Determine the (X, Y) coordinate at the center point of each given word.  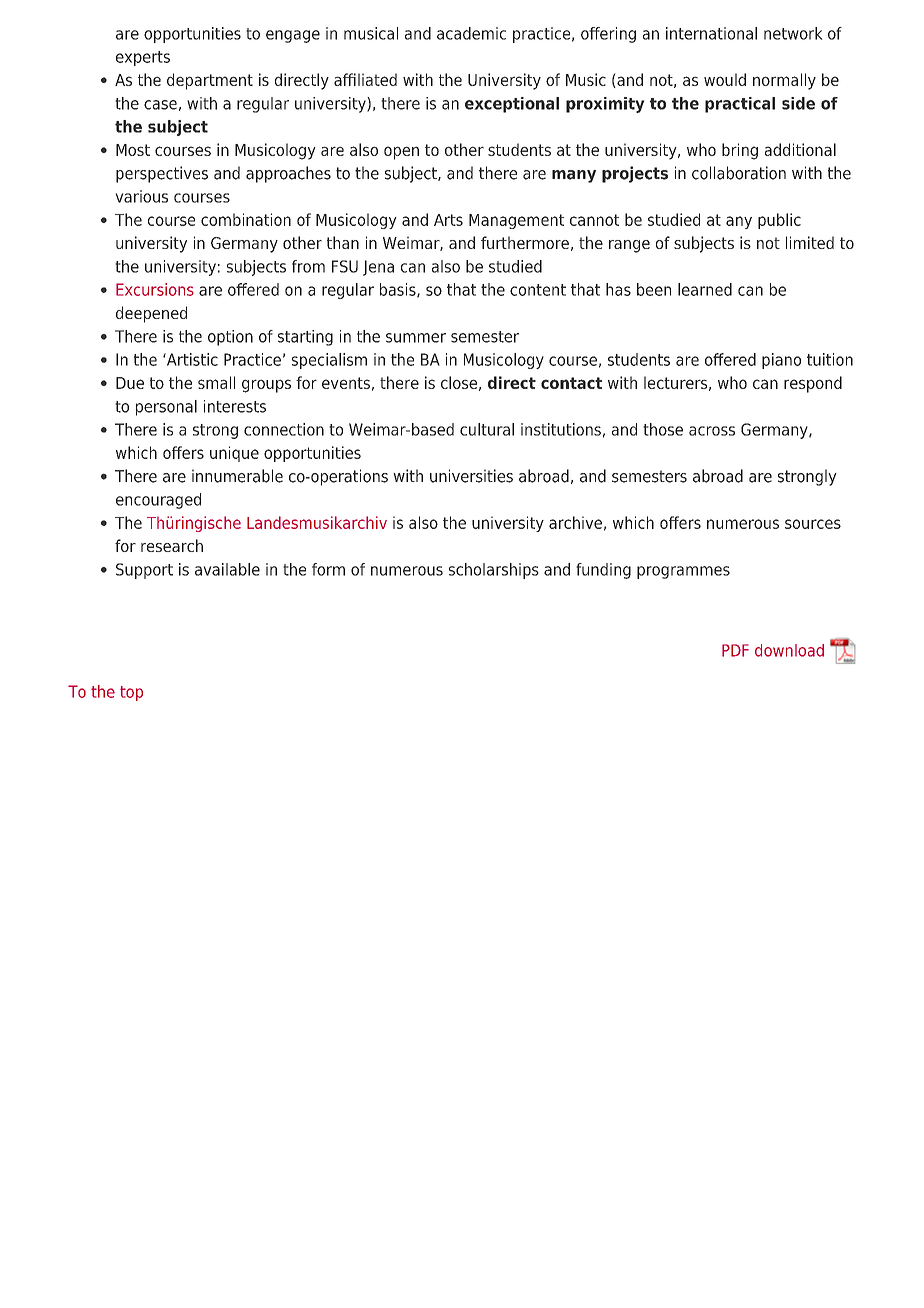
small (216, 382)
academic (471, 33)
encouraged (158, 501)
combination (246, 219)
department (210, 81)
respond (813, 384)
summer (416, 338)
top (131, 693)
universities (471, 476)
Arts (448, 220)
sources (813, 524)
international (711, 33)
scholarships (494, 571)
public (779, 221)
